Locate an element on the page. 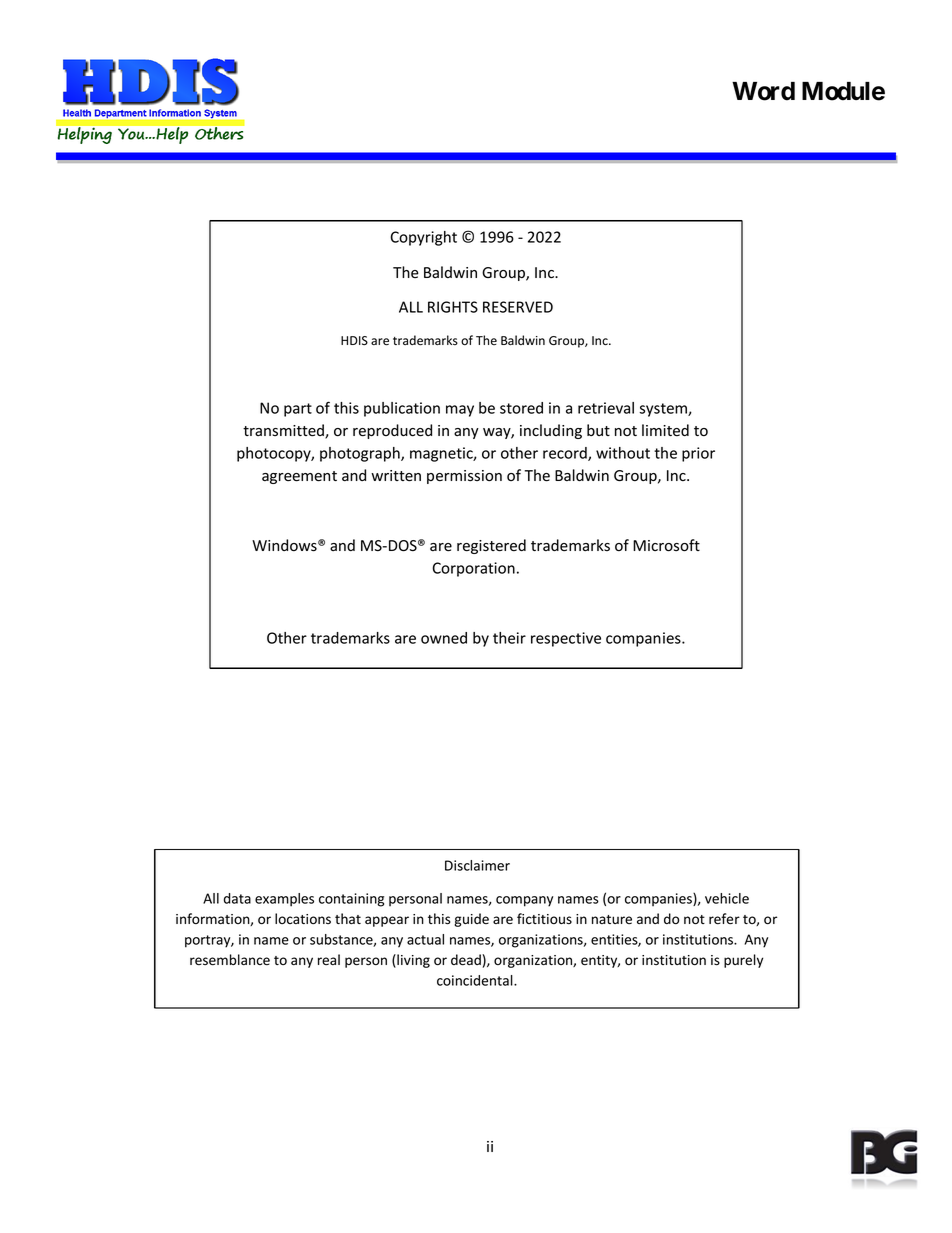 Image resolution: width=952 pixels, height=1233 pixels. agreement is located at coordinates (299, 477).
